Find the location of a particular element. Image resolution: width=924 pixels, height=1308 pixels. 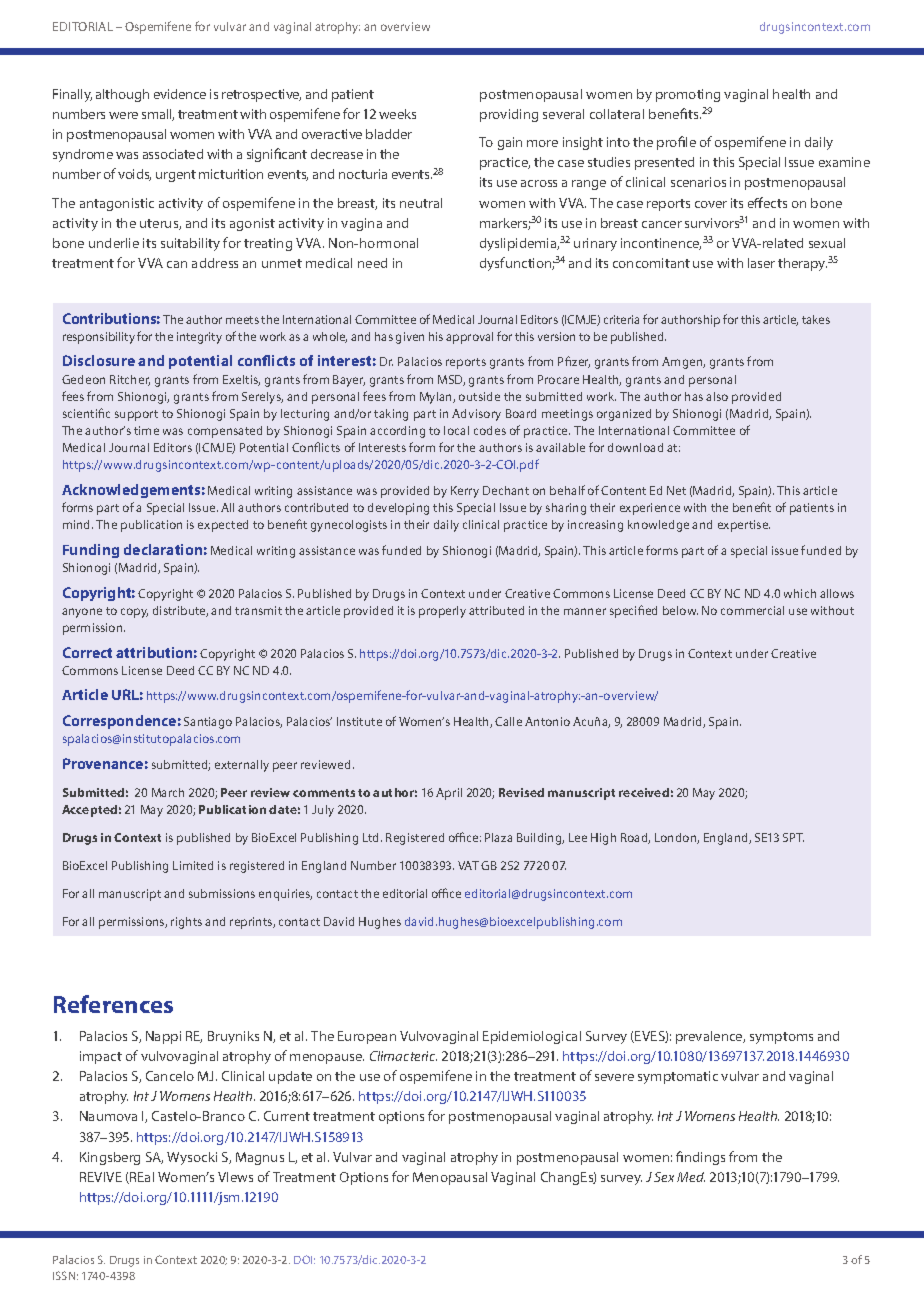

REVIVE is located at coordinates (101, 1177).
